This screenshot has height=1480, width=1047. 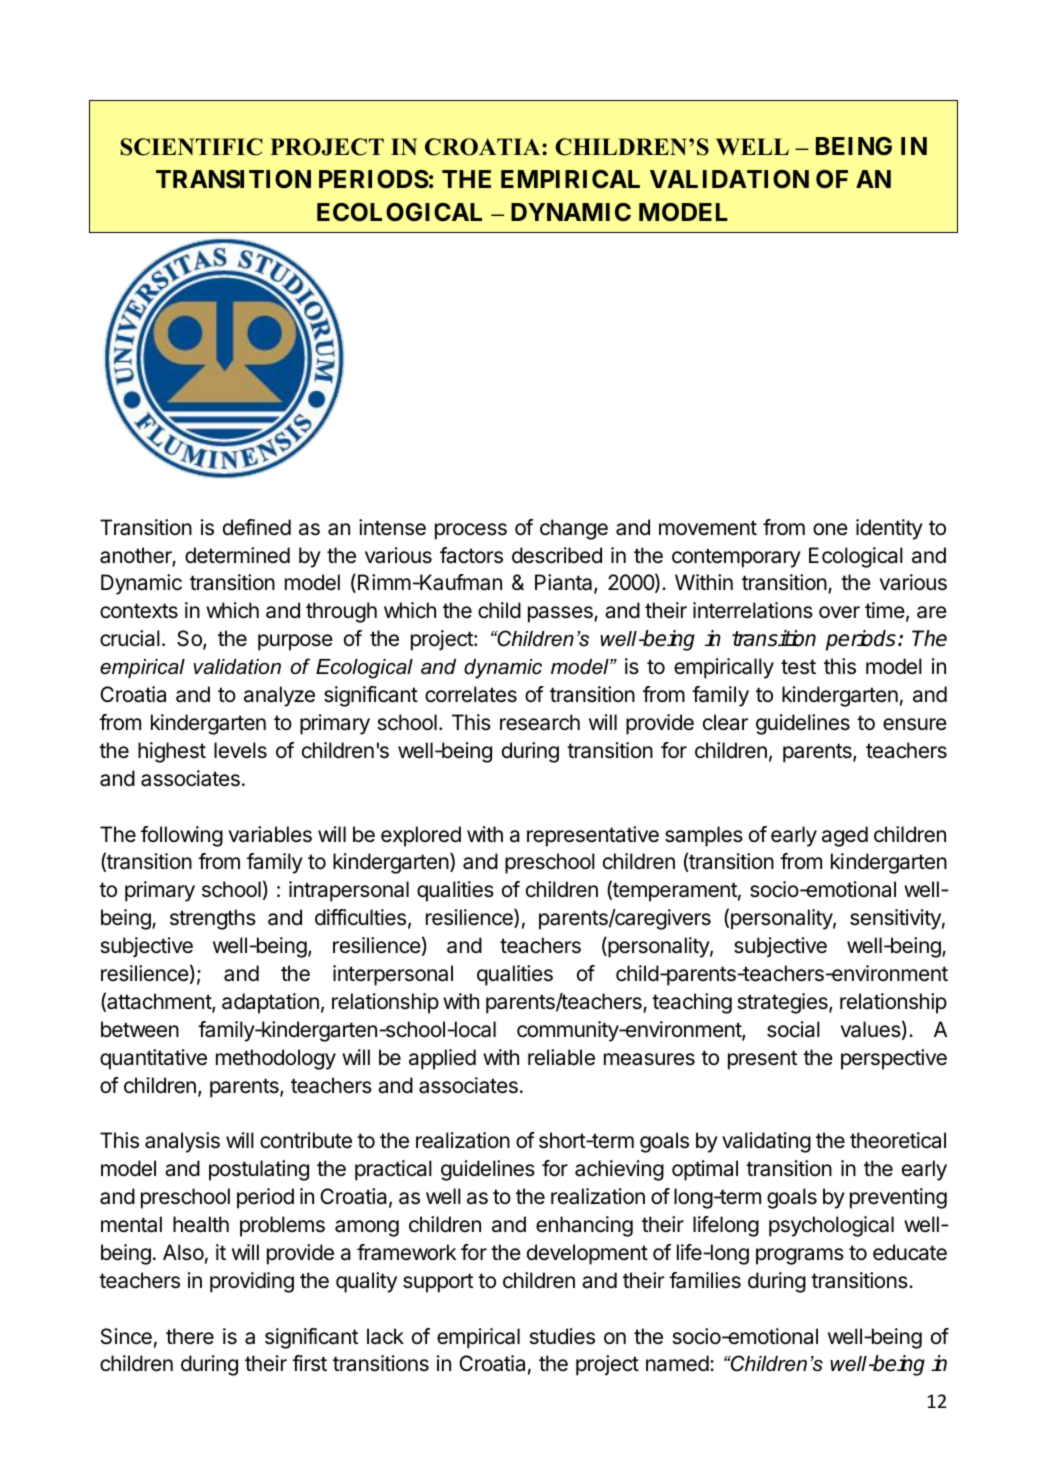 I want to click on methodology, so click(x=276, y=1059).
